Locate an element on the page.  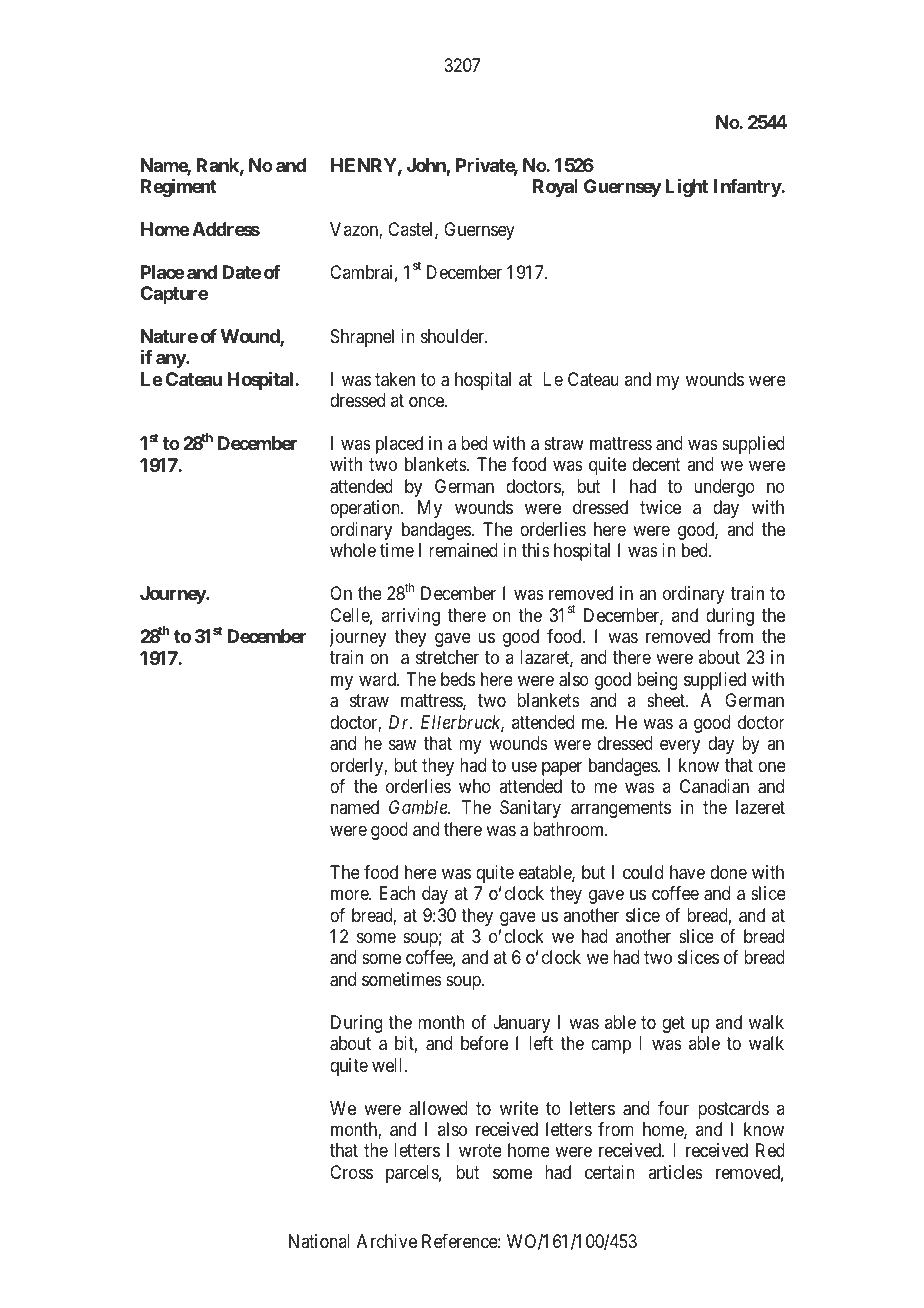
Royal is located at coordinates (555, 188).
